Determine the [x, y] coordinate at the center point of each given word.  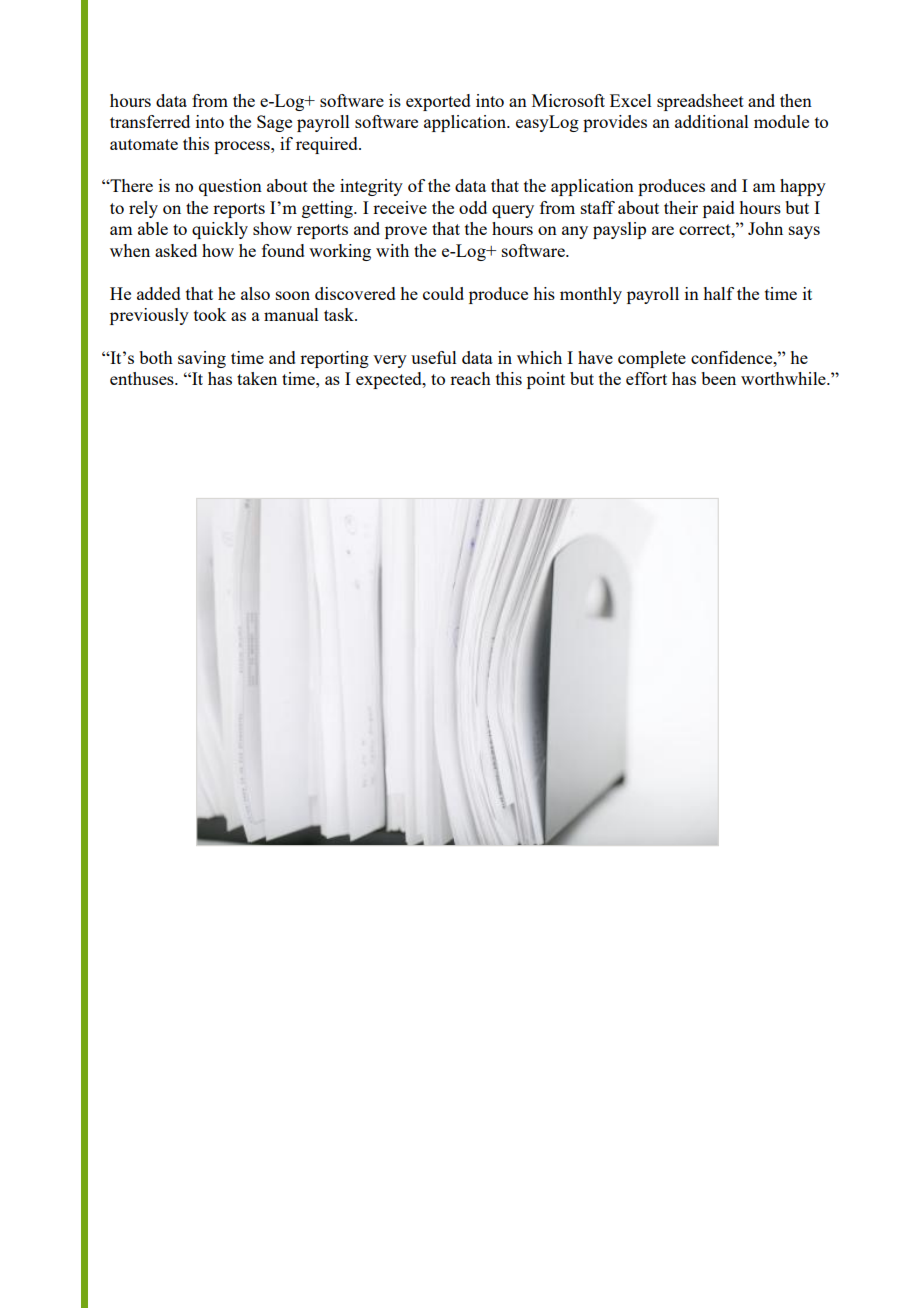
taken [257, 378]
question [230, 187]
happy [803, 187]
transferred [150, 121]
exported [438, 102]
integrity [371, 187]
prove [406, 232]
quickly [220, 230]
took [210, 314]
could [443, 293]
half [718, 293]
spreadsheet [700, 102]
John [765, 228]
